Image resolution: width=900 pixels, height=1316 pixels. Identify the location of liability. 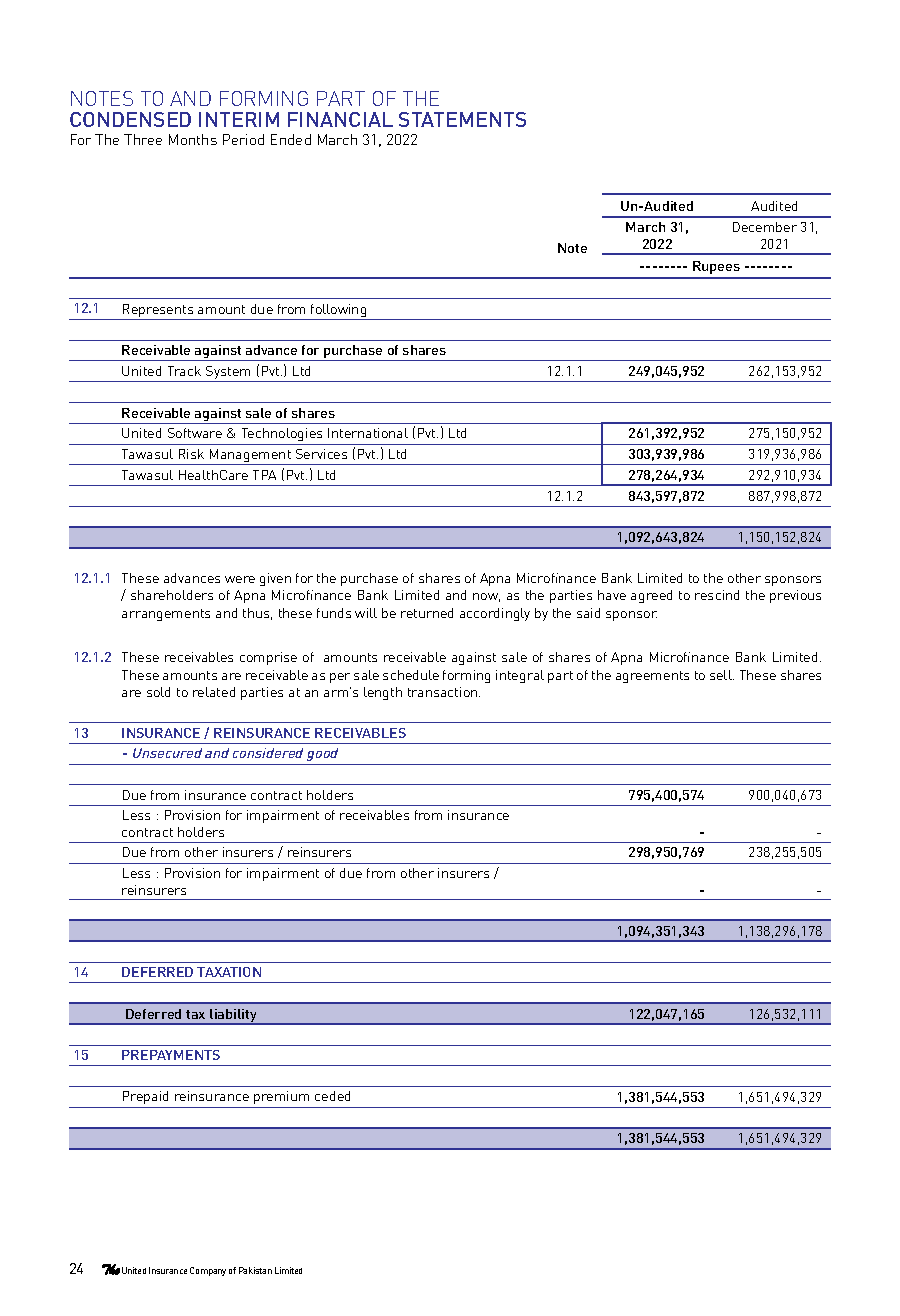
(234, 1017).
